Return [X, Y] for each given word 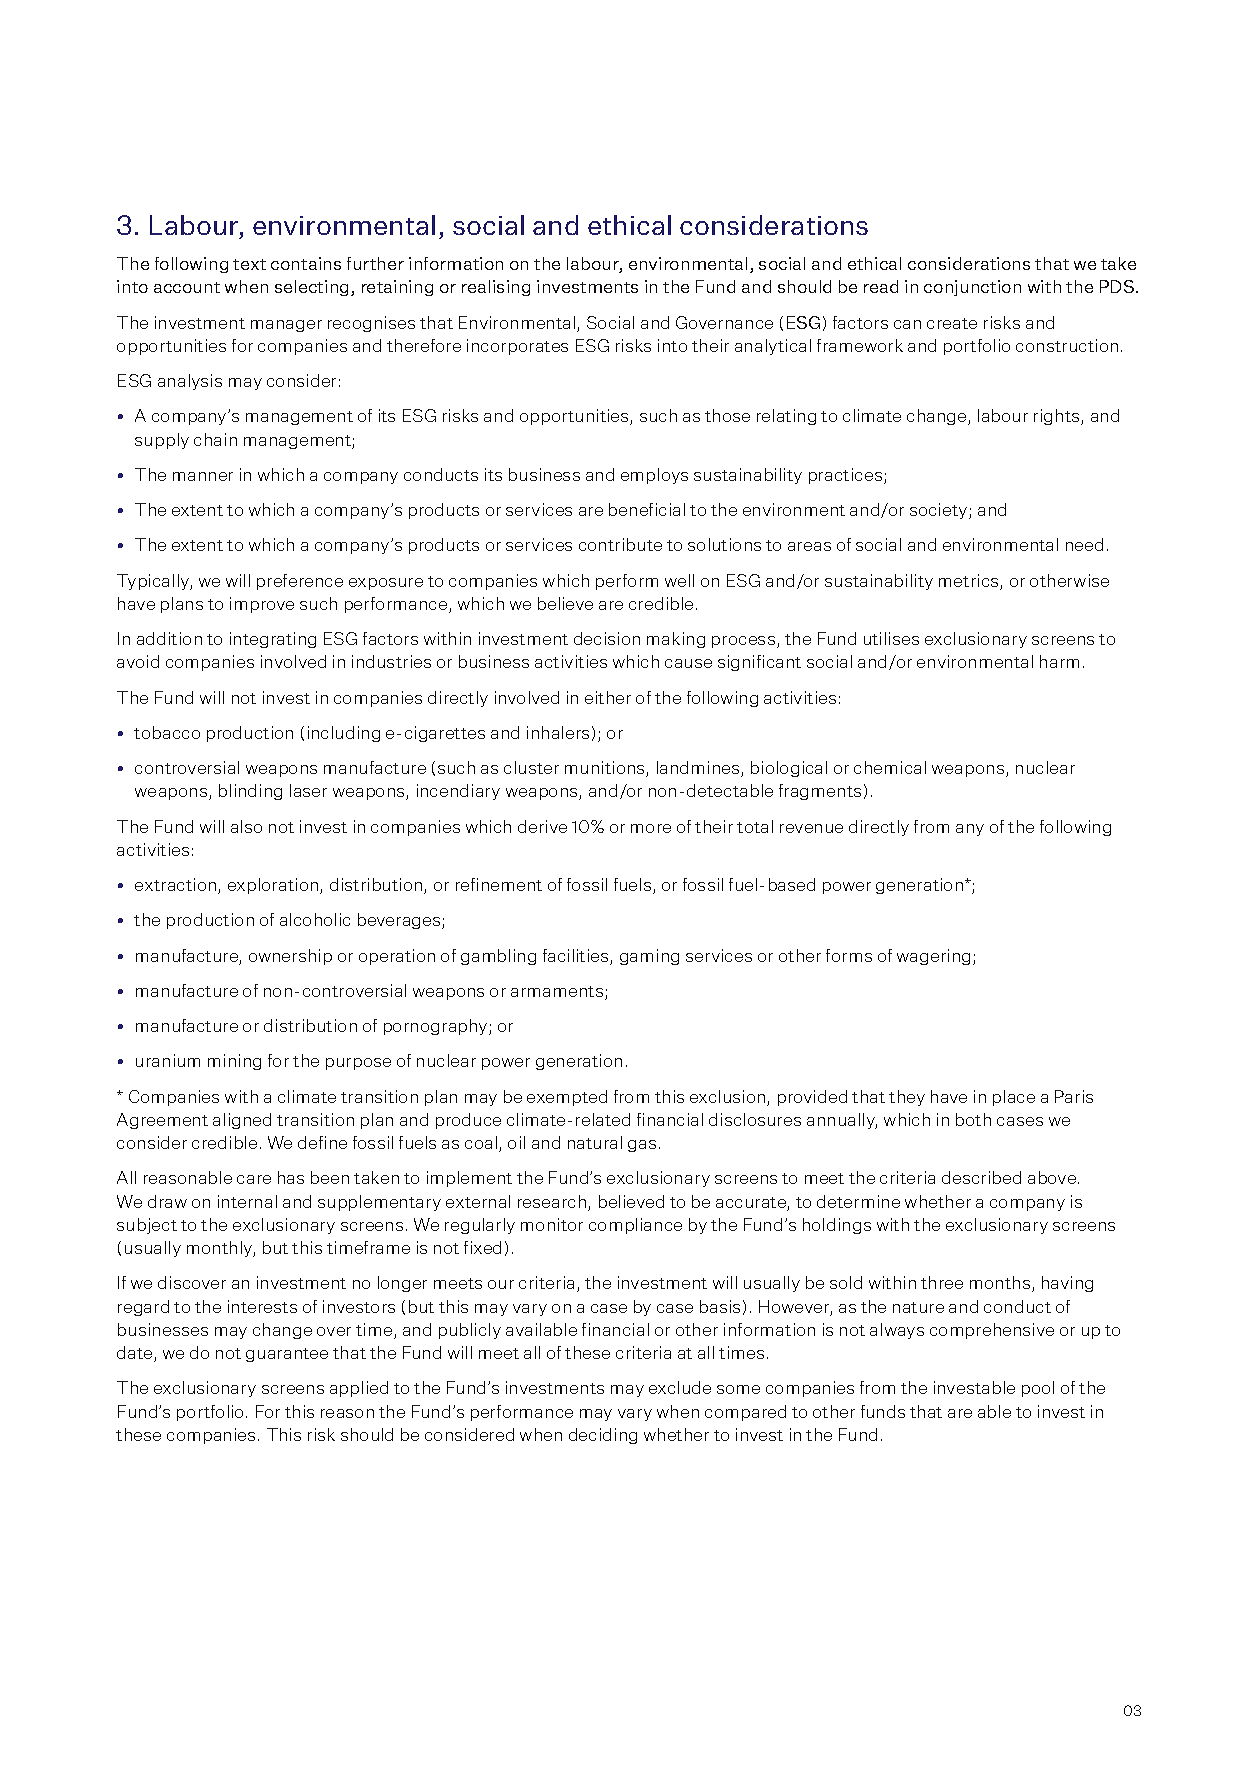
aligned [242, 1121]
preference [300, 582]
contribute [620, 544]
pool [1038, 1389]
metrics [970, 582]
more [651, 828]
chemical [890, 767]
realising [496, 288]
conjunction [972, 288]
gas [642, 1146]
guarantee [287, 1355]
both [973, 1119]
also [246, 826]
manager [286, 326]
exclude [680, 1387]
